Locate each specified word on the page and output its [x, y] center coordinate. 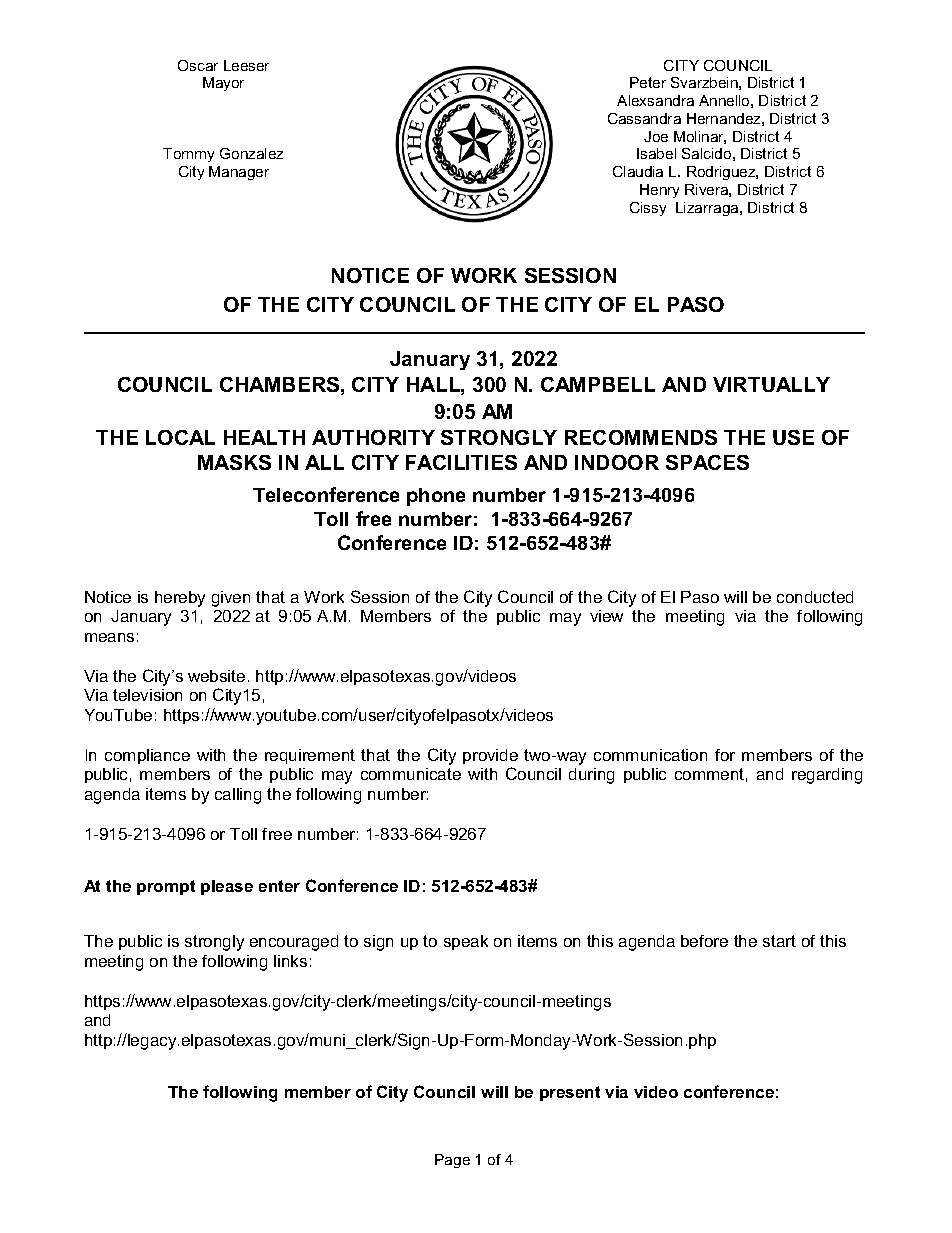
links [290, 961]
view [606, 616]
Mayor [223, 84]
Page [452, 1161]
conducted [815, 597]
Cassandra [644, 118]
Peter [648, 82]
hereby [180, 599]
